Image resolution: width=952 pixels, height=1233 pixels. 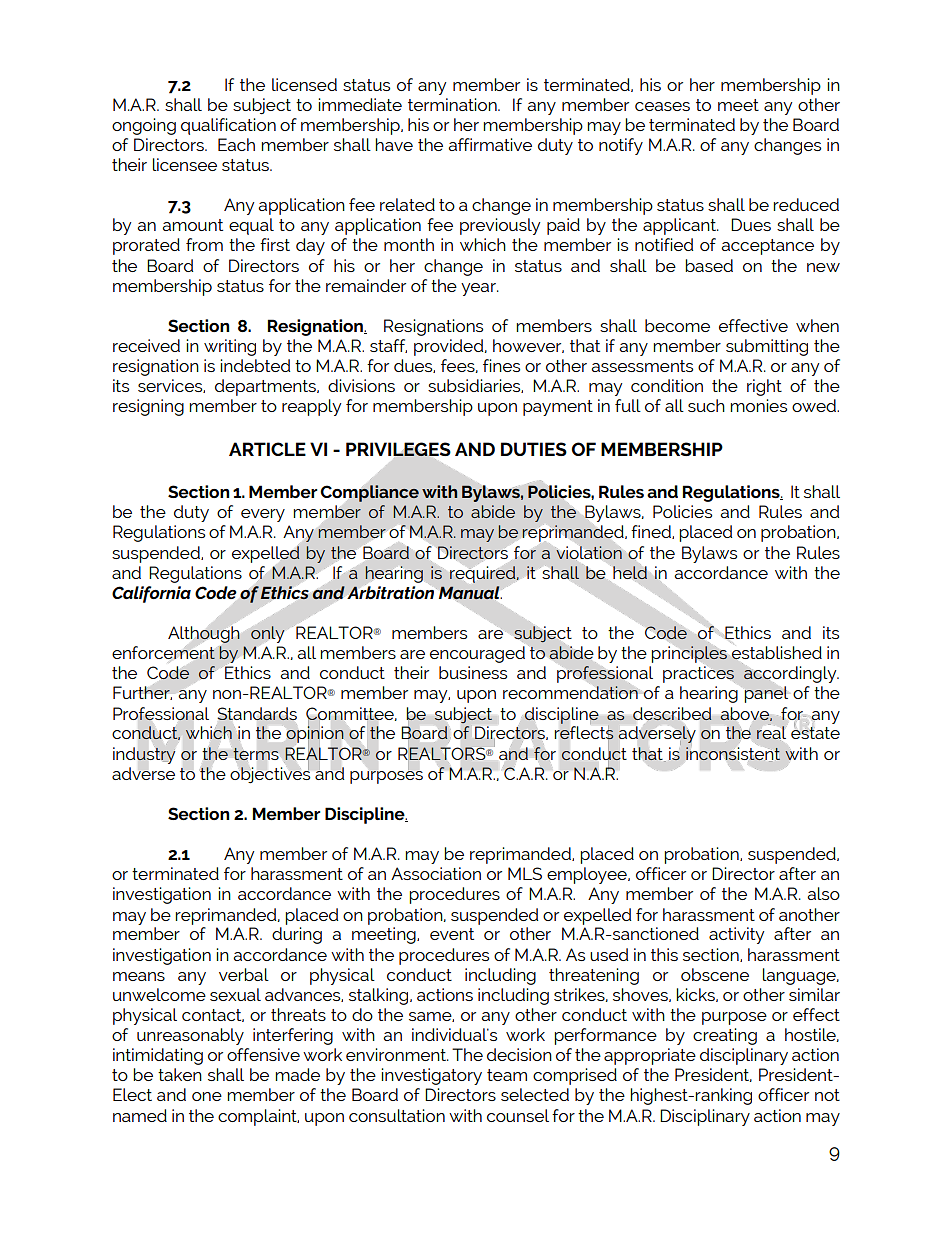 I want to click on Although, so click(x=204, y=634).
